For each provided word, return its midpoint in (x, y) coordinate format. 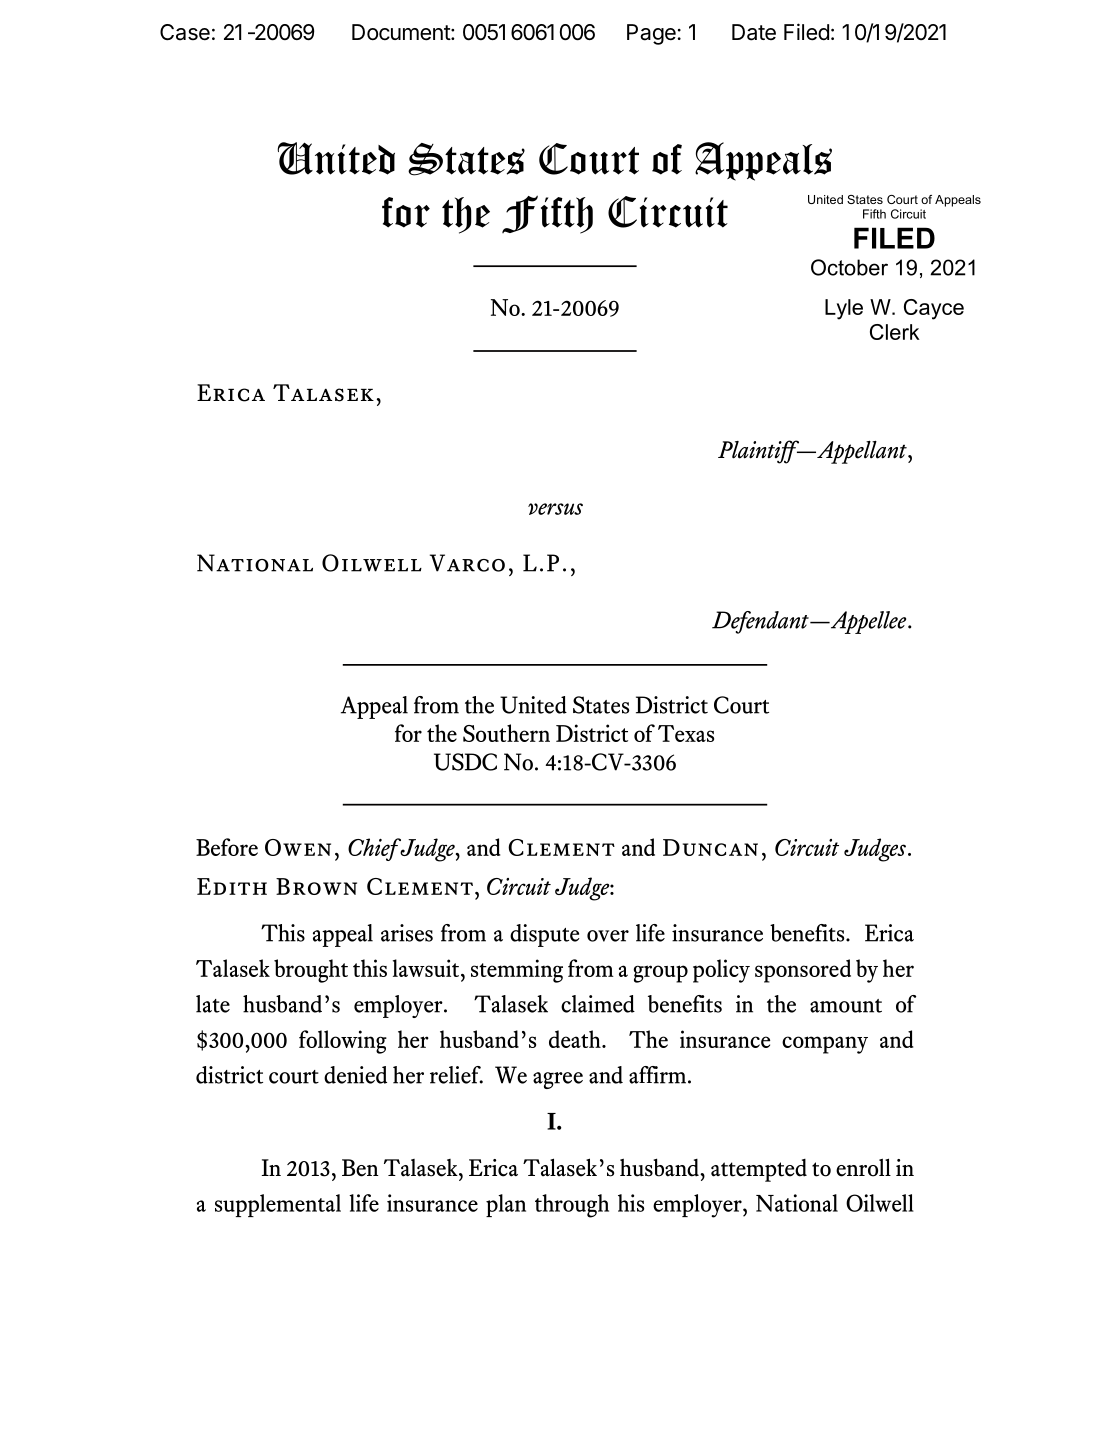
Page (651, 34)
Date (754, 32)
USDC (465, 762)
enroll (863, 1167)
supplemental (278, 1205)
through (572, 1206)
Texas (686, 733)
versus (555, 509)
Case (185, 32)
